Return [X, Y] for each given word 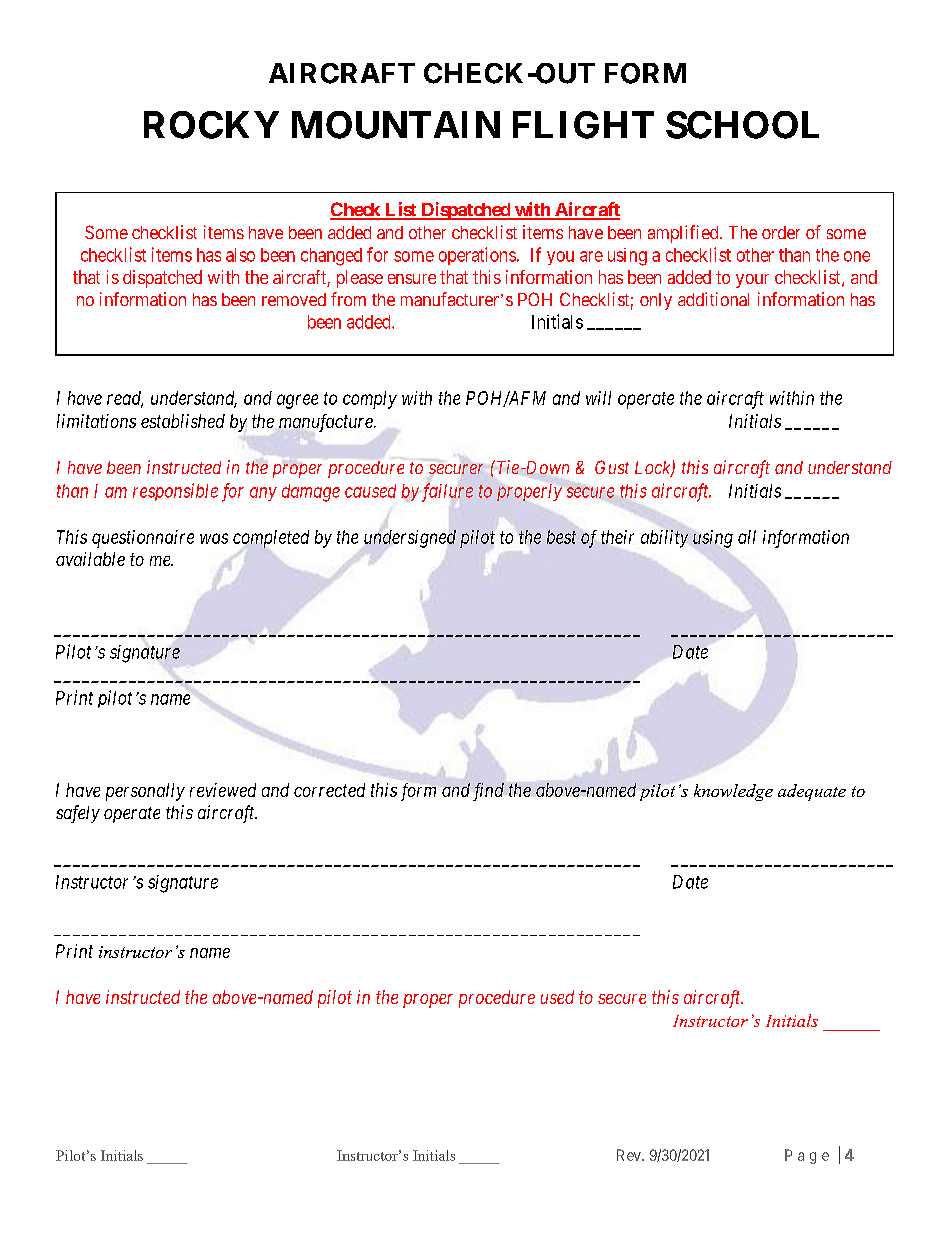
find [488, 792]
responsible [175, 492]
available [90, 559]
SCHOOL [742, 125]
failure [447, 492]
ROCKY [211, 125]
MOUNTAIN [396, 125]
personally [145, 792]
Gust [612, 467]
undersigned [410, 539]
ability [664, 539]
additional [713, 299]
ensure [412, 279]
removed [294, 299]
